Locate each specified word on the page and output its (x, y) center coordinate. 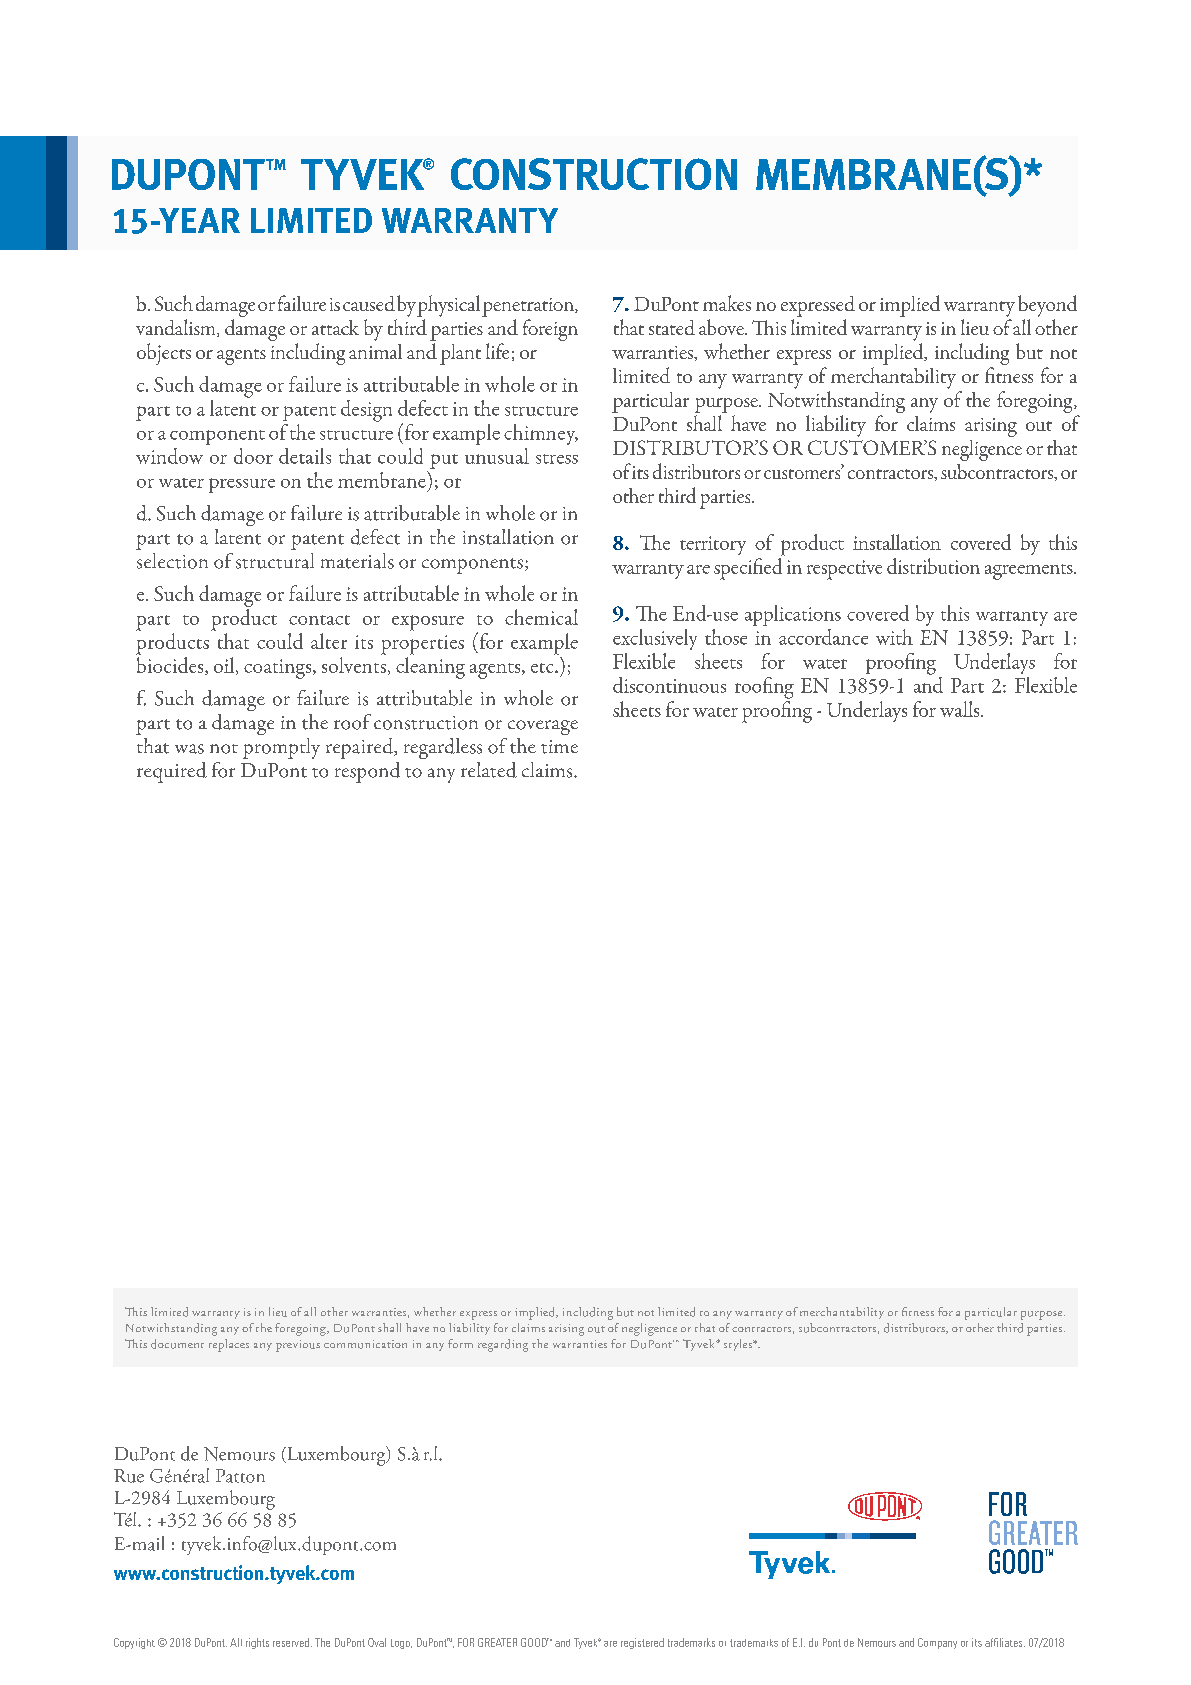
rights (257, 1643)
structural (275, 561)
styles (739, 1345)
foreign (550, 330)
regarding (503, 1345)
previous (298, 1346)
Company (937, 1643)
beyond (1047, 306)
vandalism (177, 328)
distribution (933, 566)
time (559, 747)
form (460, 1343)
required (172, 772)
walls (961, 709)
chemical (541, 617)
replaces (229, 1345)
